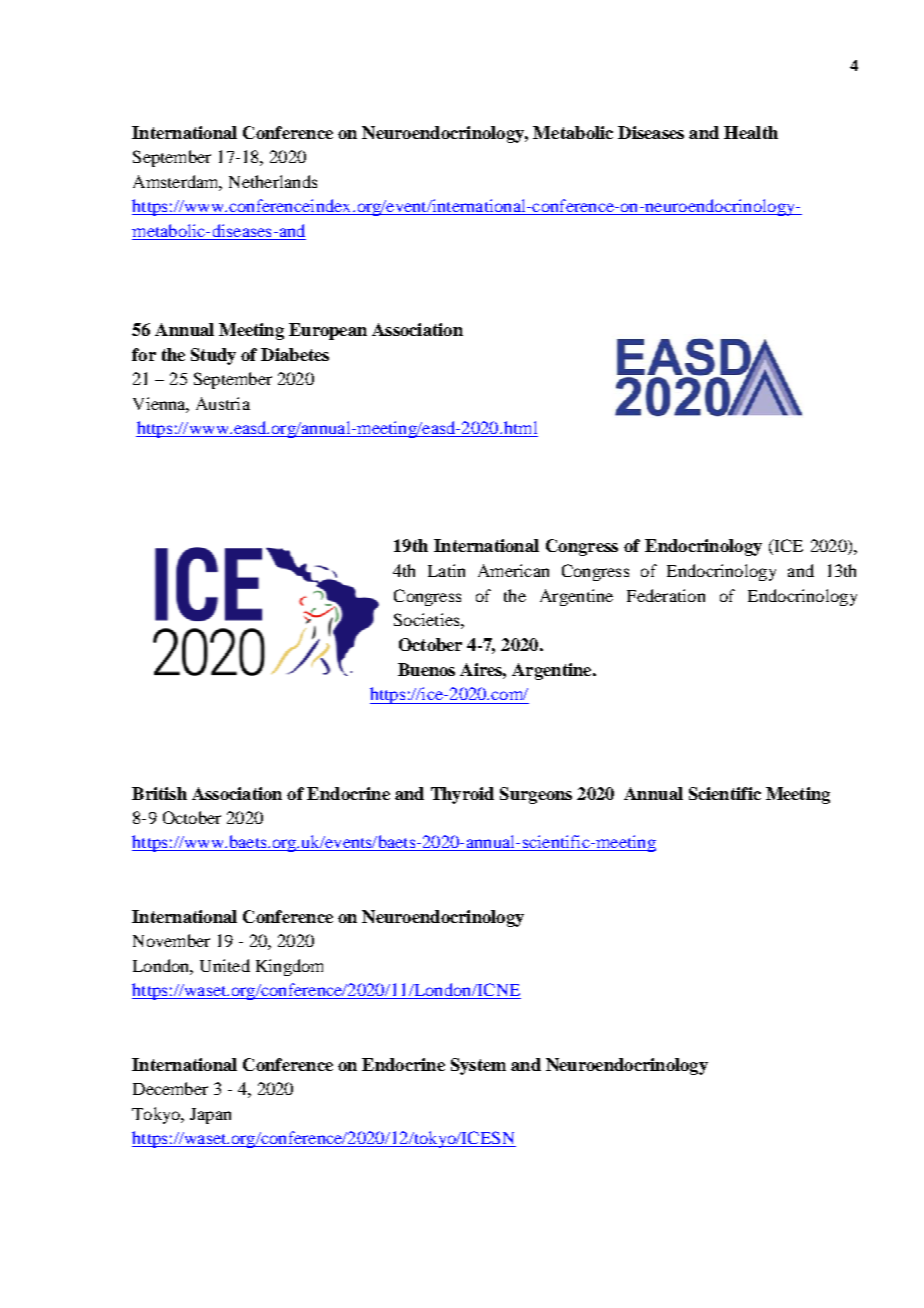 This screenshot has height=1308, width=924. What do you see at coordinates (171, 940) in the screenshot?
I see `November` at bounding box center [171, 940].
